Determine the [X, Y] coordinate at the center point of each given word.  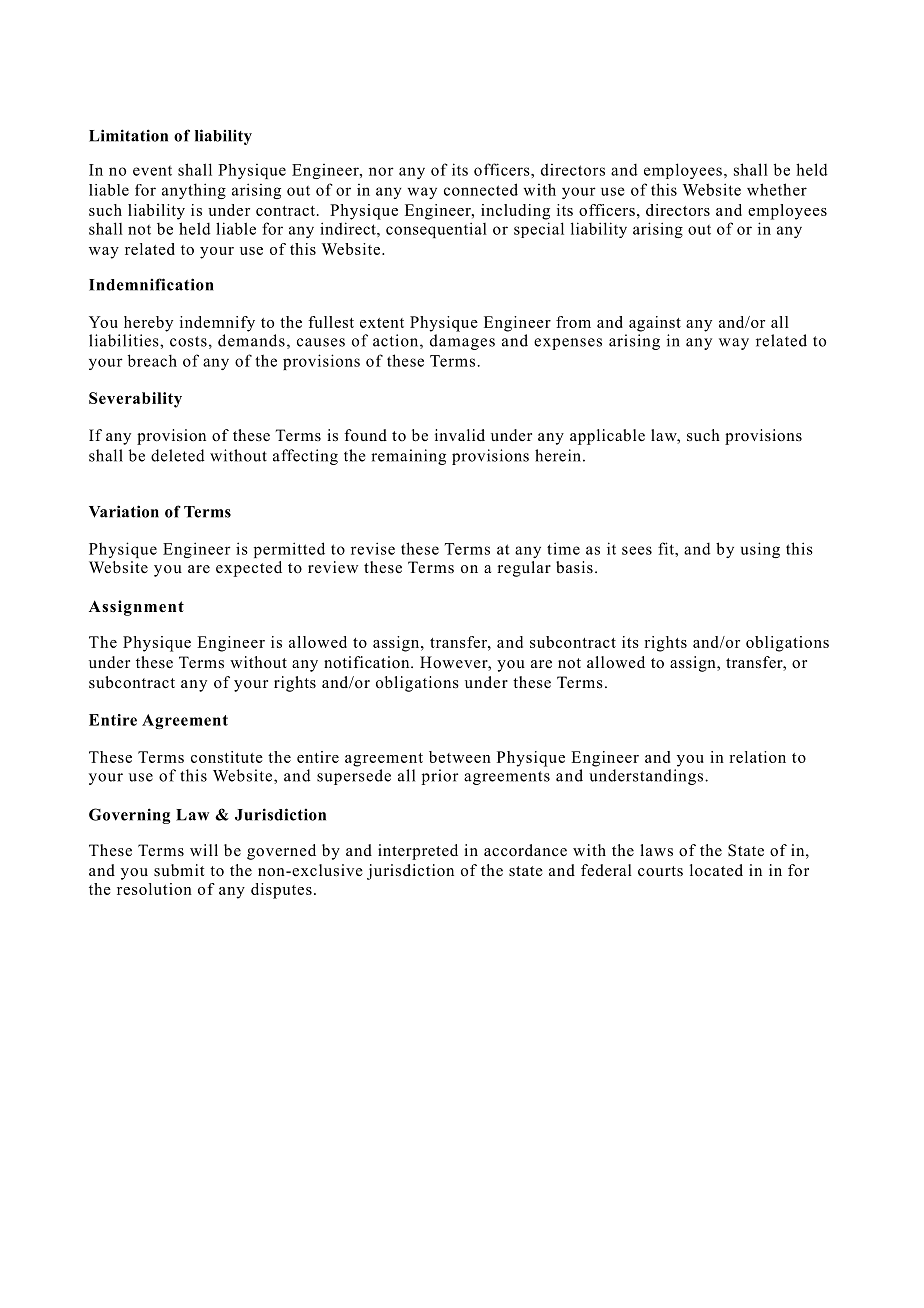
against [655, 324]
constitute [227, 757]
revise [373, 548]
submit [179, 870]
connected [481, 189]
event [152, 171]
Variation [124, 511]
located [716, 870]
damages [462, 342]
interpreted [418, 852]
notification [368, 662]
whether [777, 189]
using [760, 550]
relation [757, 757]
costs [188, 341]
